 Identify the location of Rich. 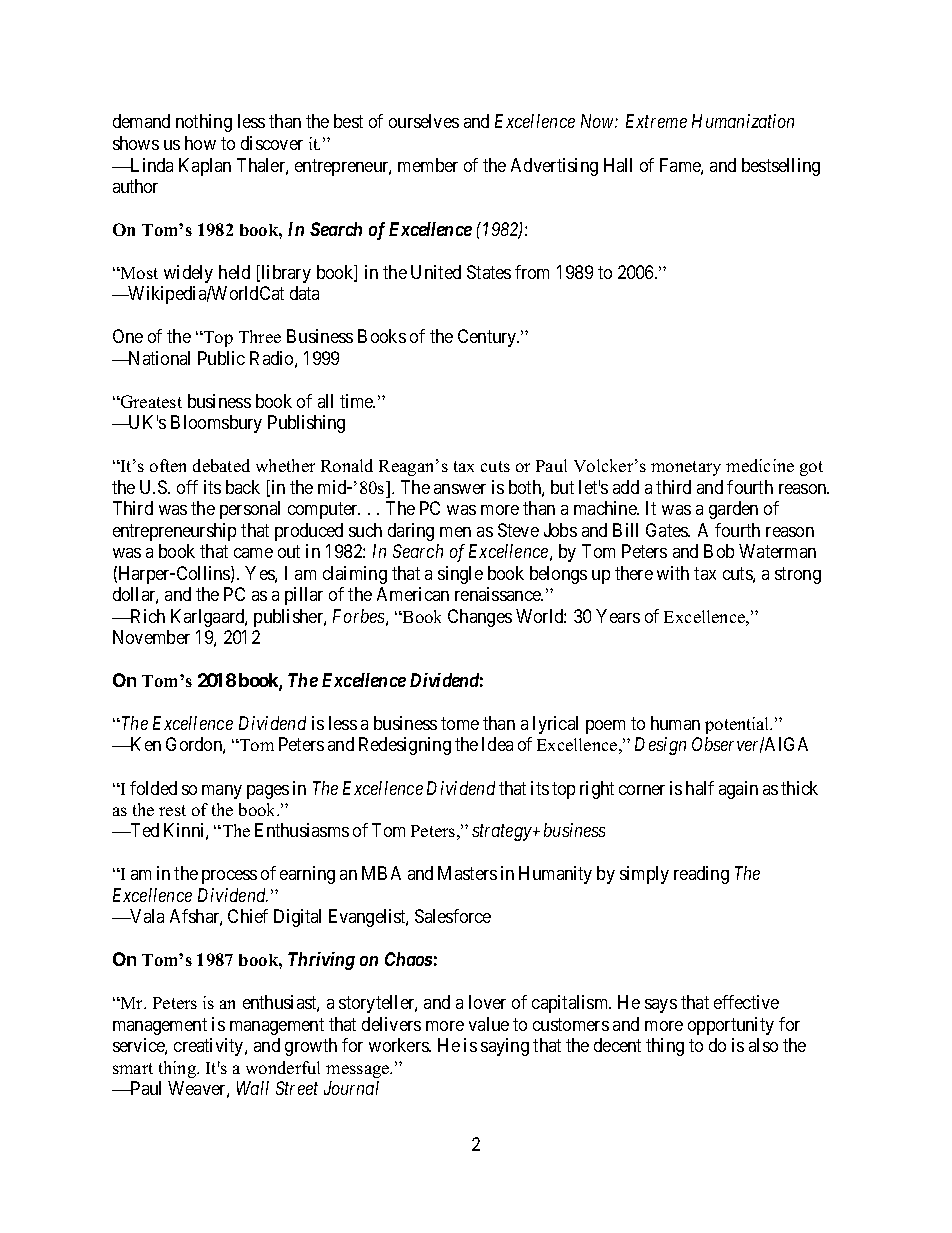
(147, 616).
